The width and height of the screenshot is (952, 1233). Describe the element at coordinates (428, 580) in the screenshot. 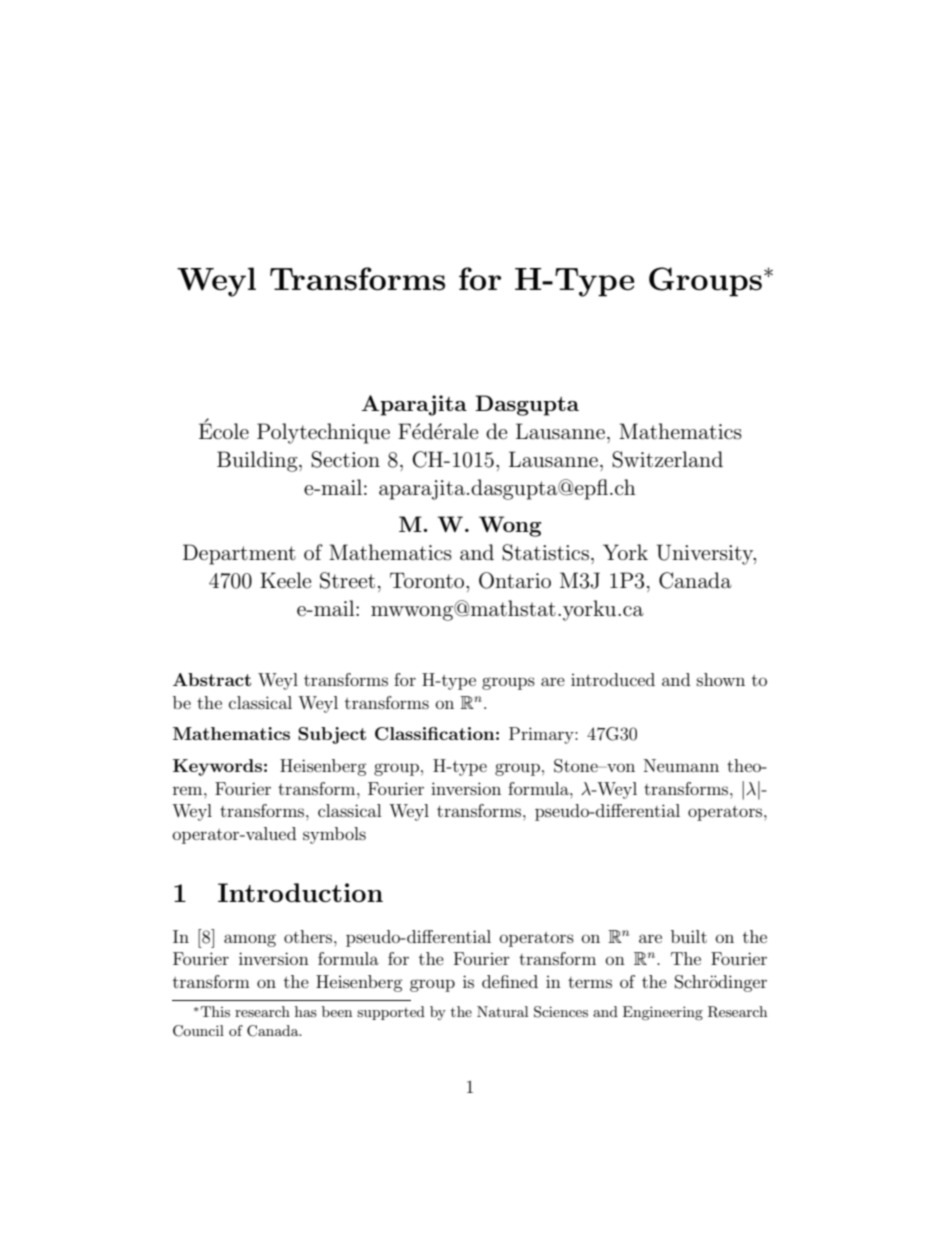

I see `Toronto` at that location.
